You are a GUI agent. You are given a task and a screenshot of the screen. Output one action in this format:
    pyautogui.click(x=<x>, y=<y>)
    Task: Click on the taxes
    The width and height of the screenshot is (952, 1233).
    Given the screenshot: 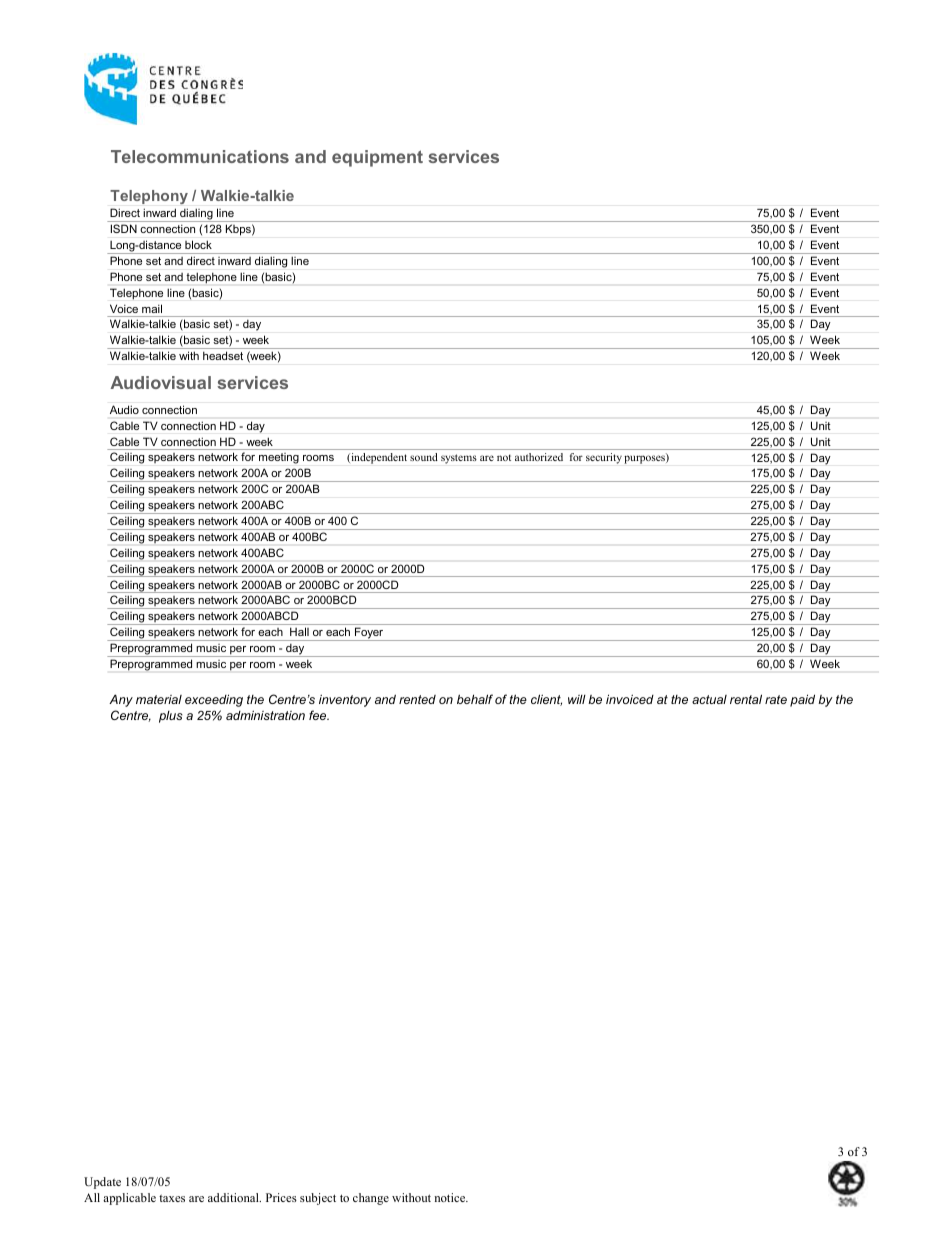 What is the action you would take?
    pyautogui.click(x=172, y=1198)
